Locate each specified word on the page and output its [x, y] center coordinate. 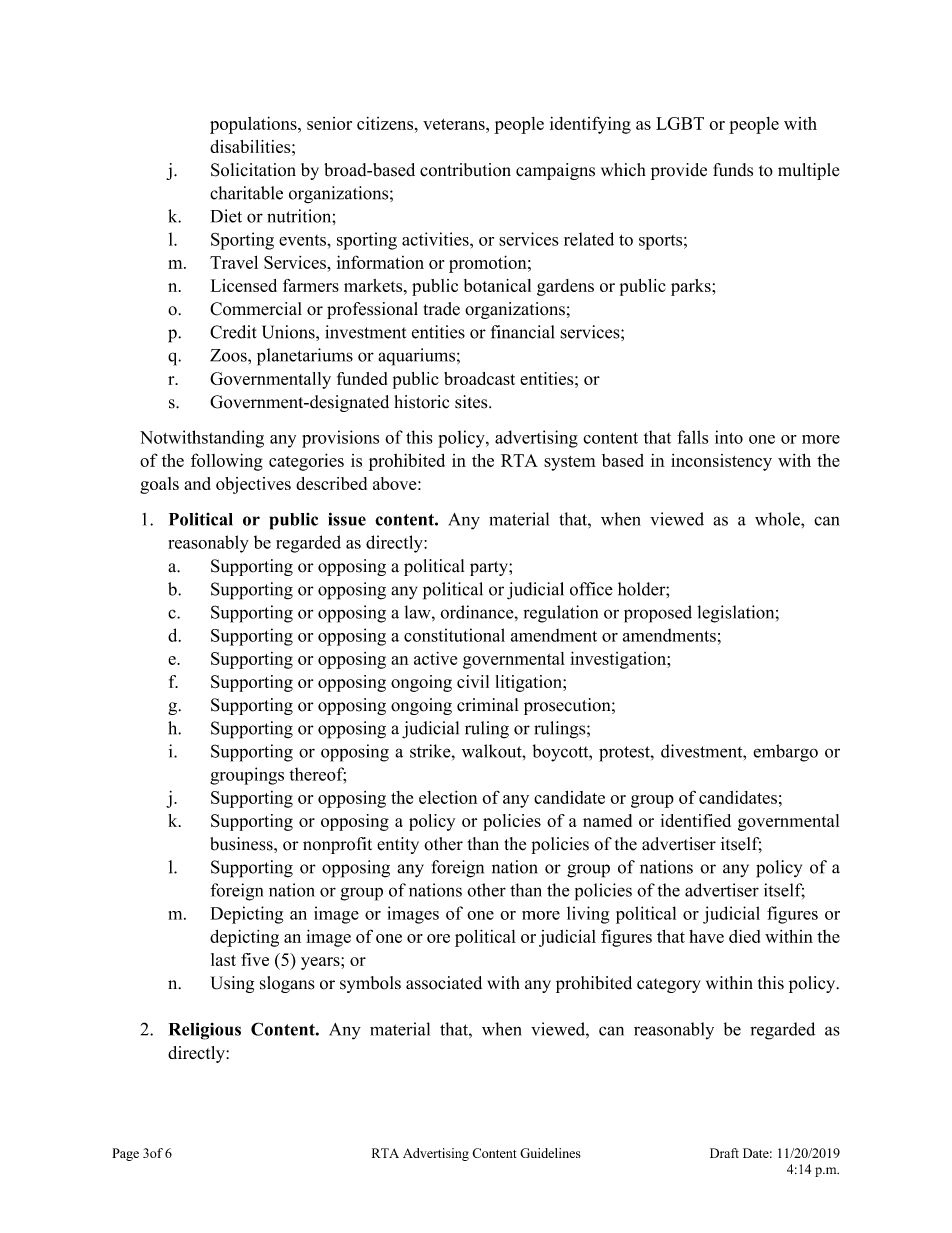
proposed [658, 614]
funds [733, 170]
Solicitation [253, 170]
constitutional [454, 635]
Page [125, 1154]
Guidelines [550, 1153]
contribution [465, 170]
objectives [253, 485]
